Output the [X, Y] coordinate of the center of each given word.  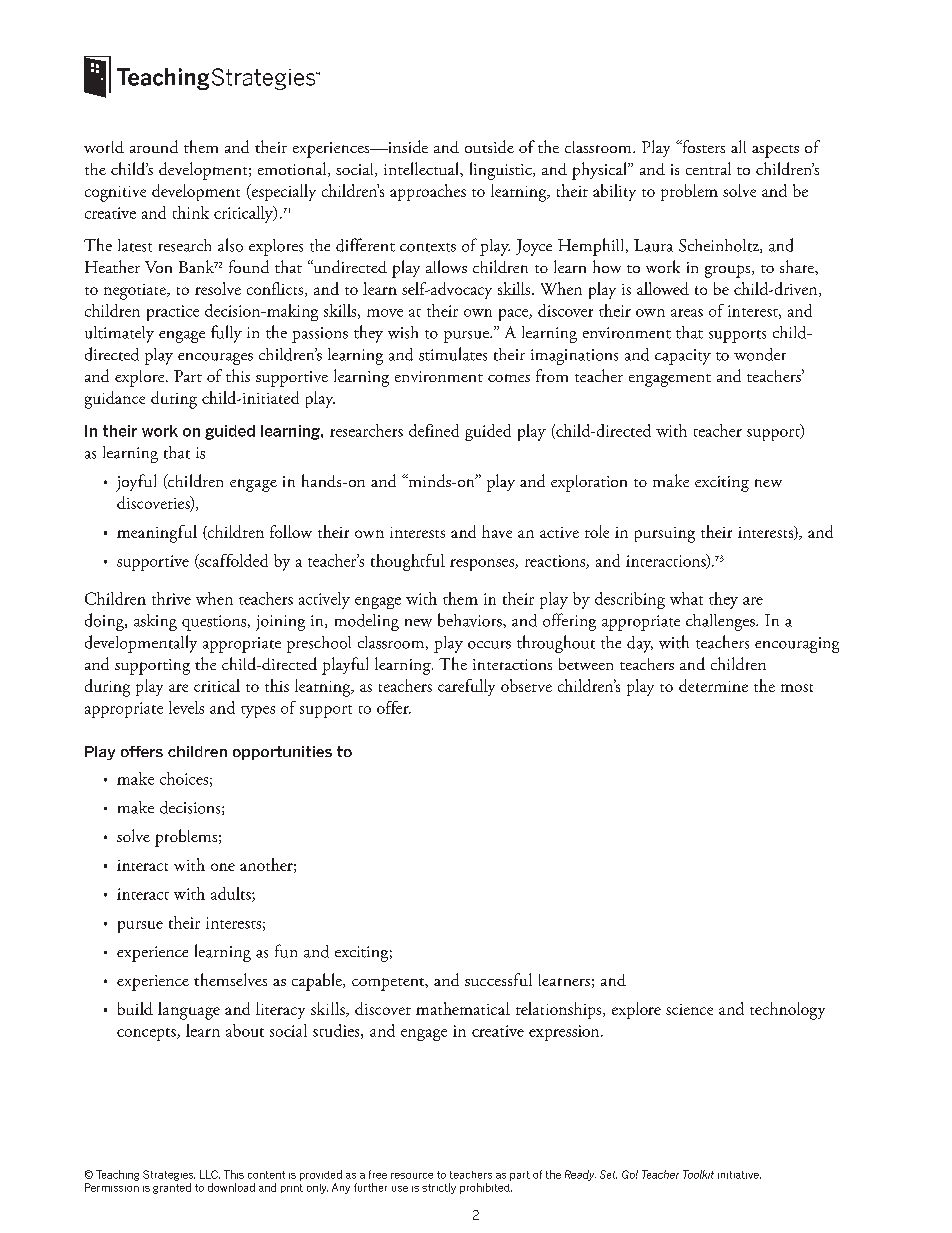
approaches [428, 192]
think [191, 212]
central [708, 168]
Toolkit [698, 1174]
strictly [439, 1188]
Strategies [169, 1175]
